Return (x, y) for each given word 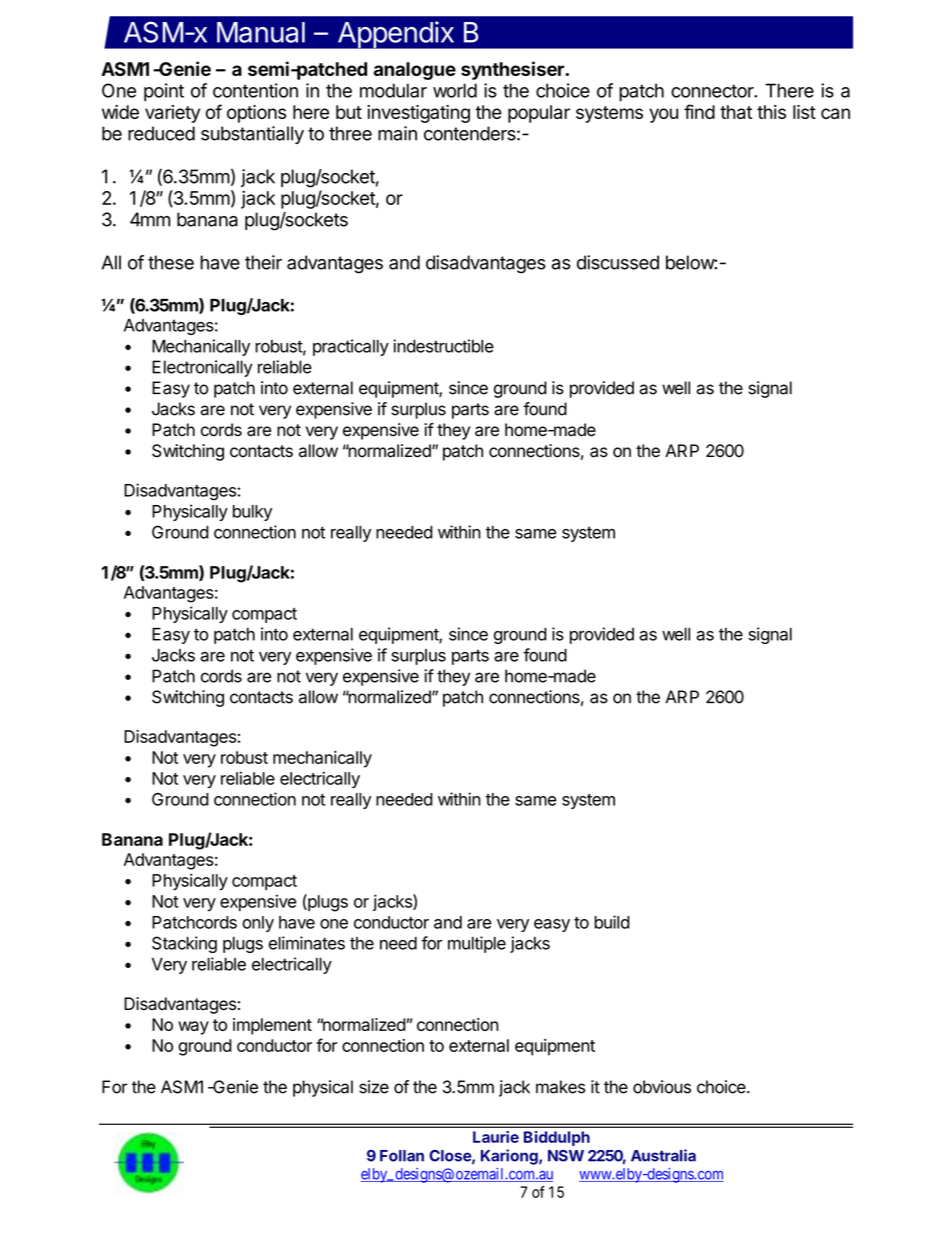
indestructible (443, 346)
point (164, 92)
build (612, 922)
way (193, 1028)
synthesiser (513, 70)
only (258, 924)
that (736, 112)
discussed (618, 262)
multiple (477, 944)
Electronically (202, 368)
